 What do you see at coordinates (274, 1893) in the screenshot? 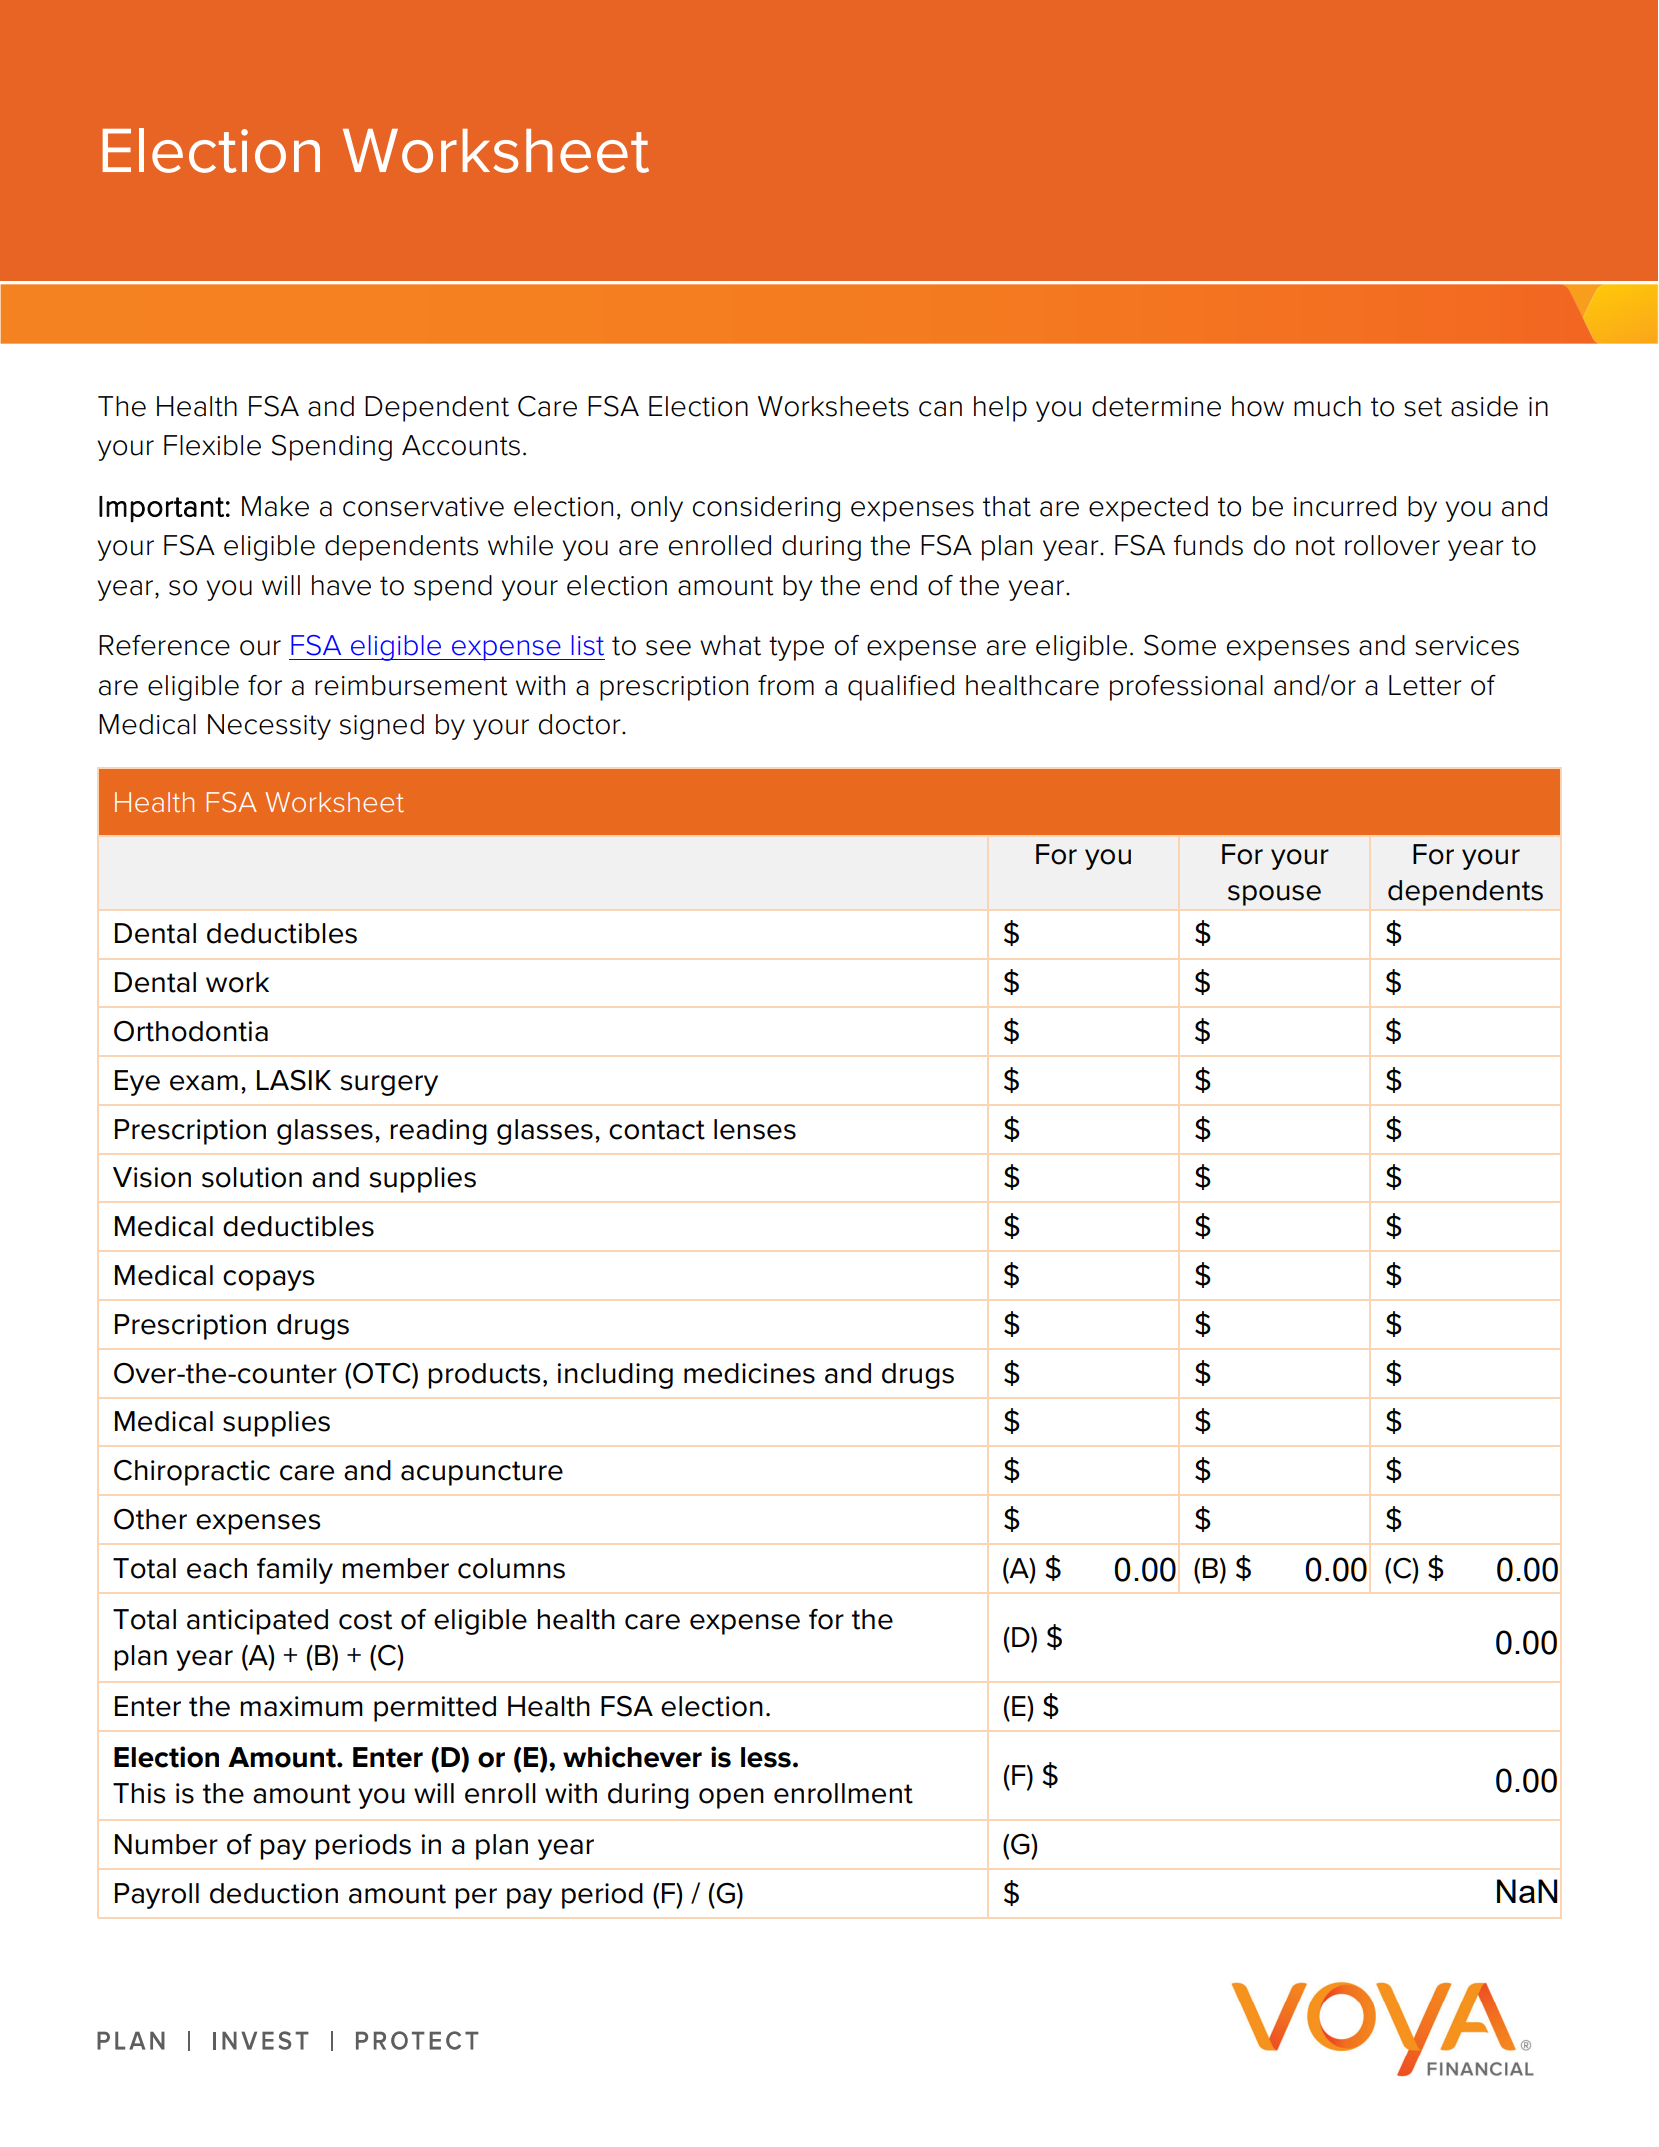
I see `deduction` at bounding box center [274, 1893].
